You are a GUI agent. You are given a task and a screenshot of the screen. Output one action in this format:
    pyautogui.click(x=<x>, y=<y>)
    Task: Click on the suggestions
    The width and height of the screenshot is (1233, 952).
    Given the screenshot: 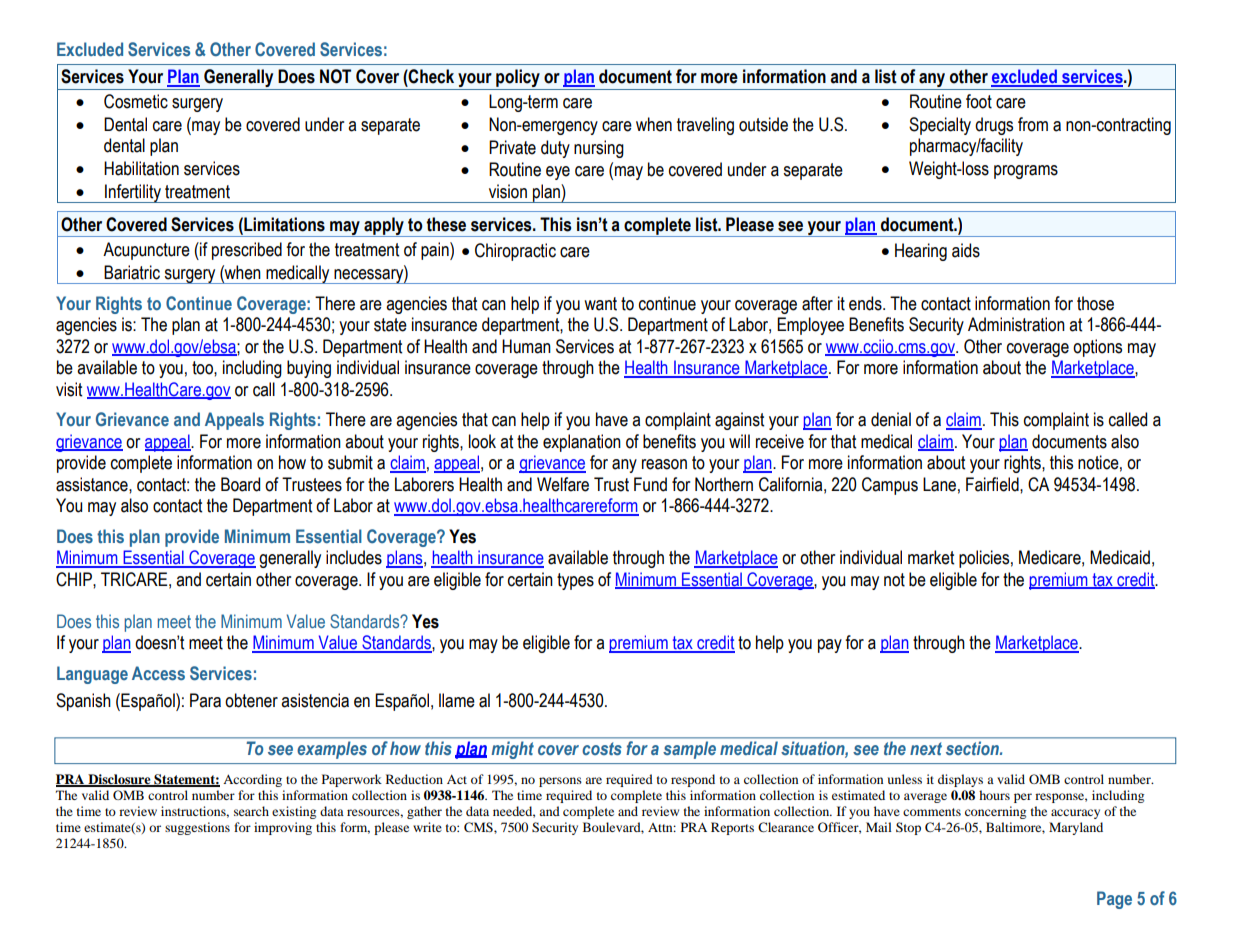 What is the action you would take?
    pyautogui.click(x=197, y=828)
